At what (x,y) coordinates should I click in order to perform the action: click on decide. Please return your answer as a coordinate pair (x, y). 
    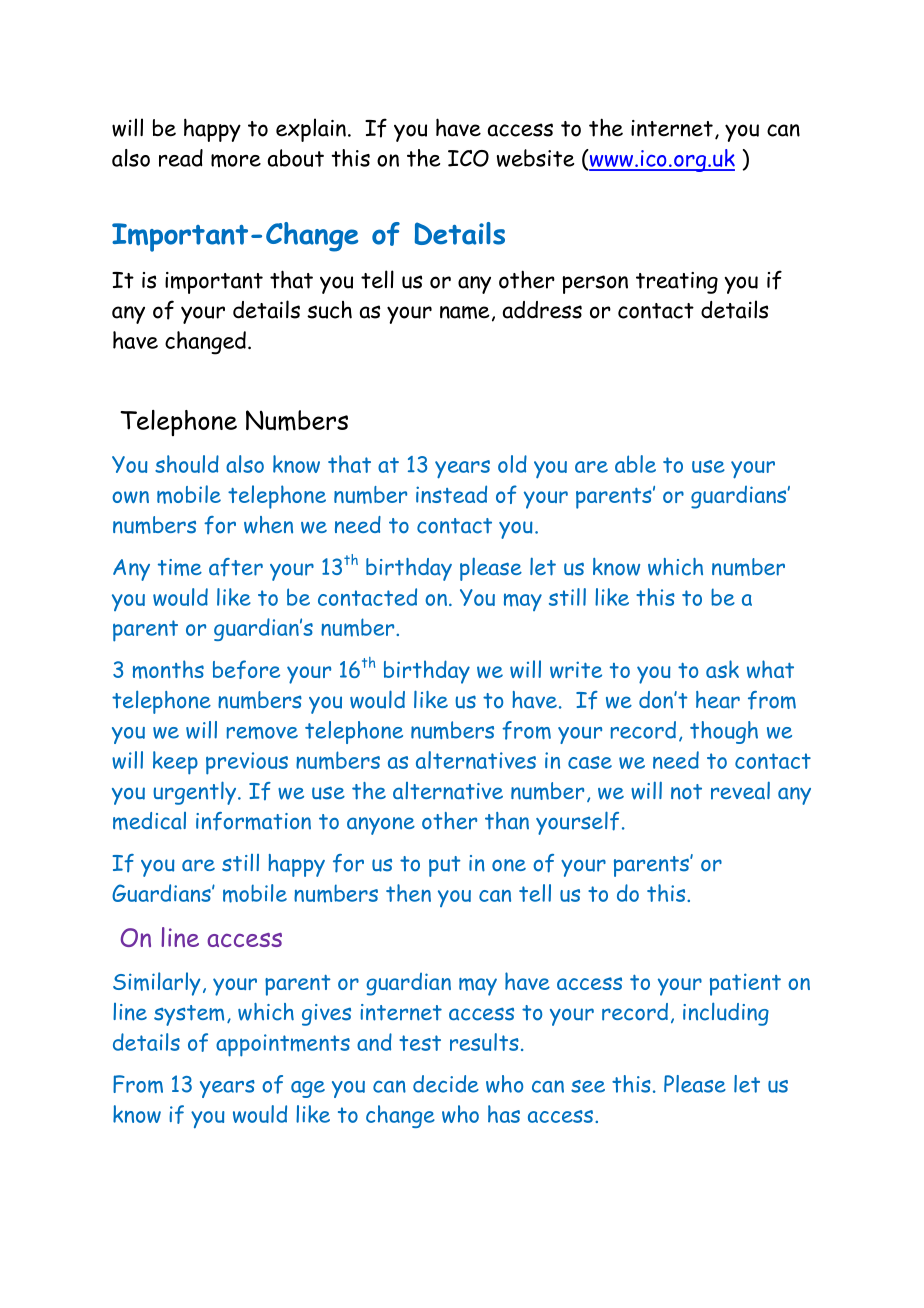
    Looking at the image, I should click on (446, 1084).
